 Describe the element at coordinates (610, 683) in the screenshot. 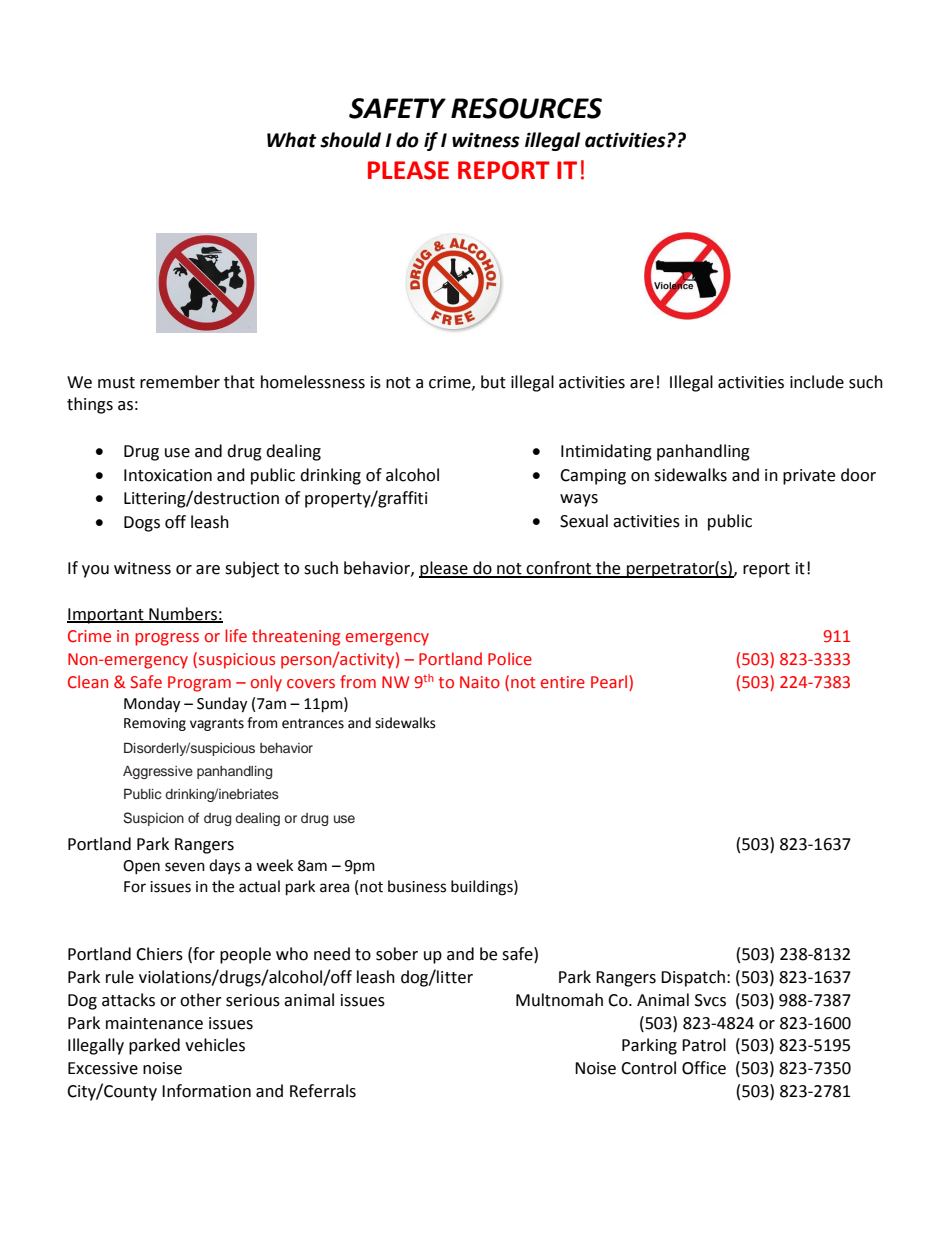

I see `Pearl` at that location.
